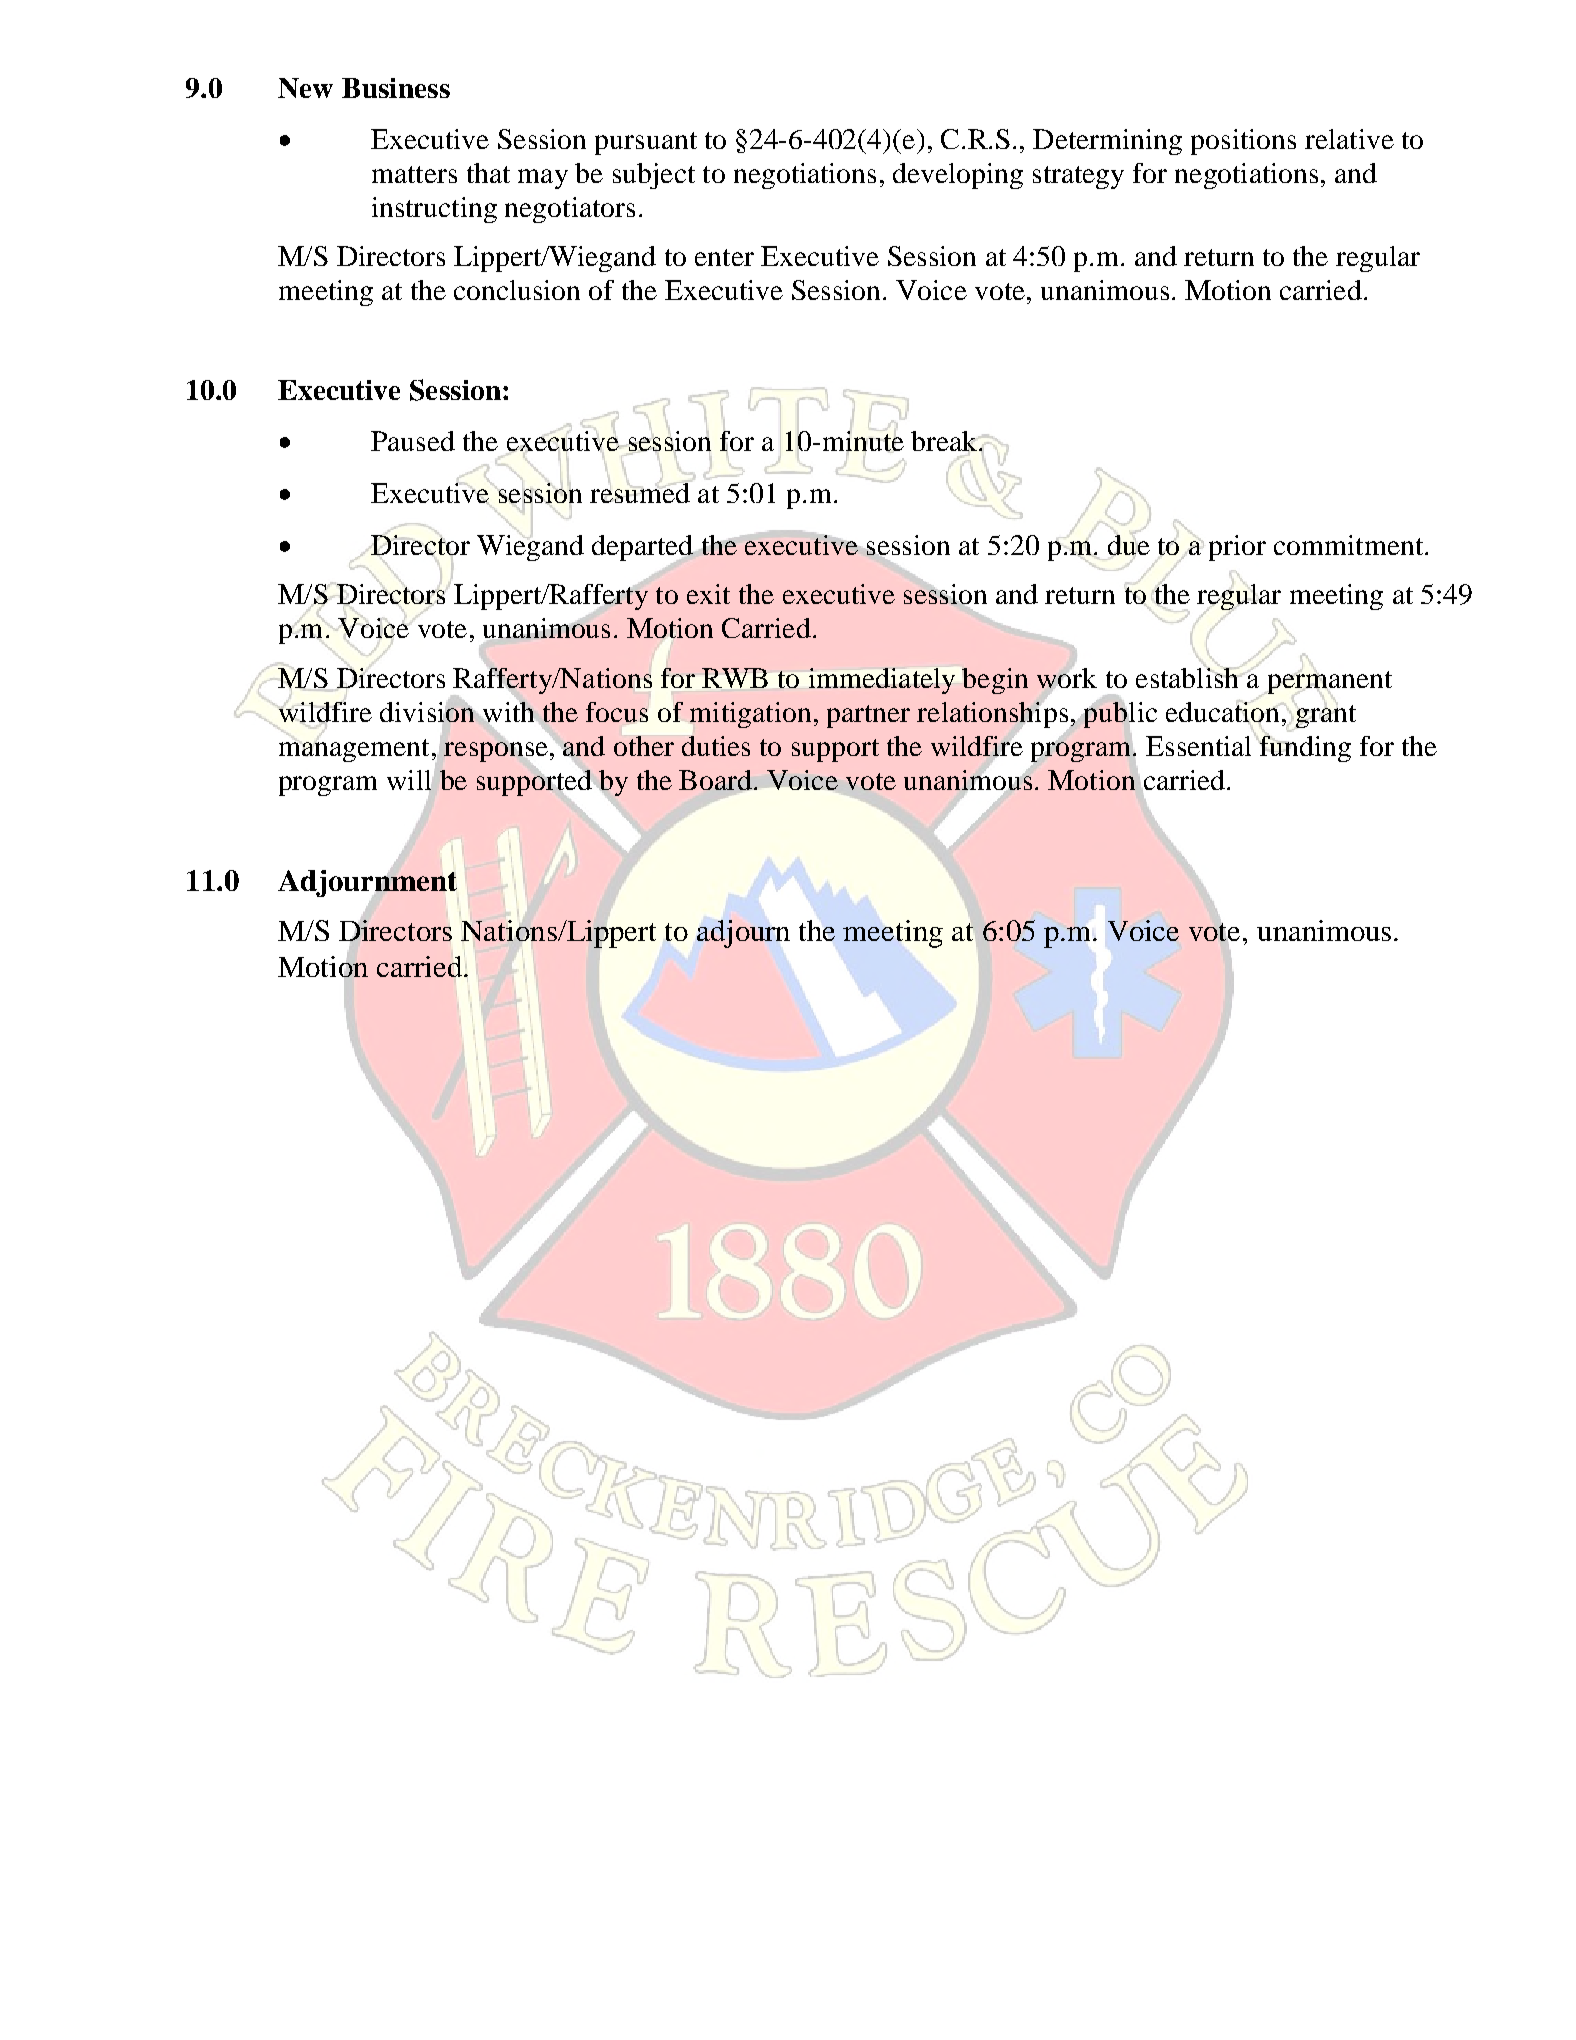 The image size is (1576, 2040). Describe the element at coordinates (413, 441) in the screenshot. I see `Paused` at that location.
